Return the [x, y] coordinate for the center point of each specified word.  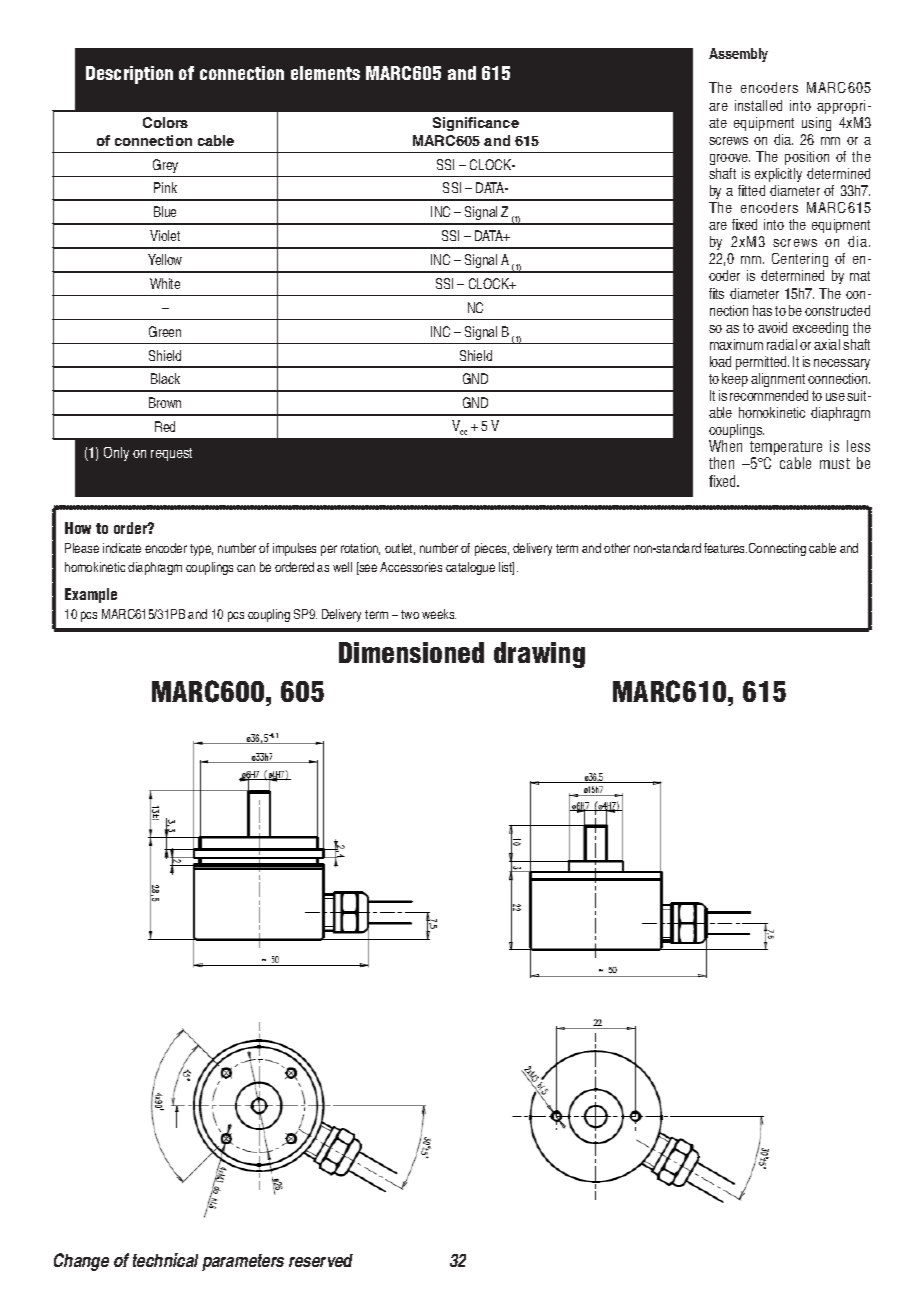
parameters [243, 1262]
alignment [778, 380]
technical [165, 1260]
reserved [321, 1260]
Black [165, 378]
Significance [476, 124]
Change [81, 1262]
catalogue [470, 568]
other [617, 548]
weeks [439, 614]
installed [758, 105]
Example [91, 595]
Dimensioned [411, 652]
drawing [539, 655]
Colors [165, 122]
